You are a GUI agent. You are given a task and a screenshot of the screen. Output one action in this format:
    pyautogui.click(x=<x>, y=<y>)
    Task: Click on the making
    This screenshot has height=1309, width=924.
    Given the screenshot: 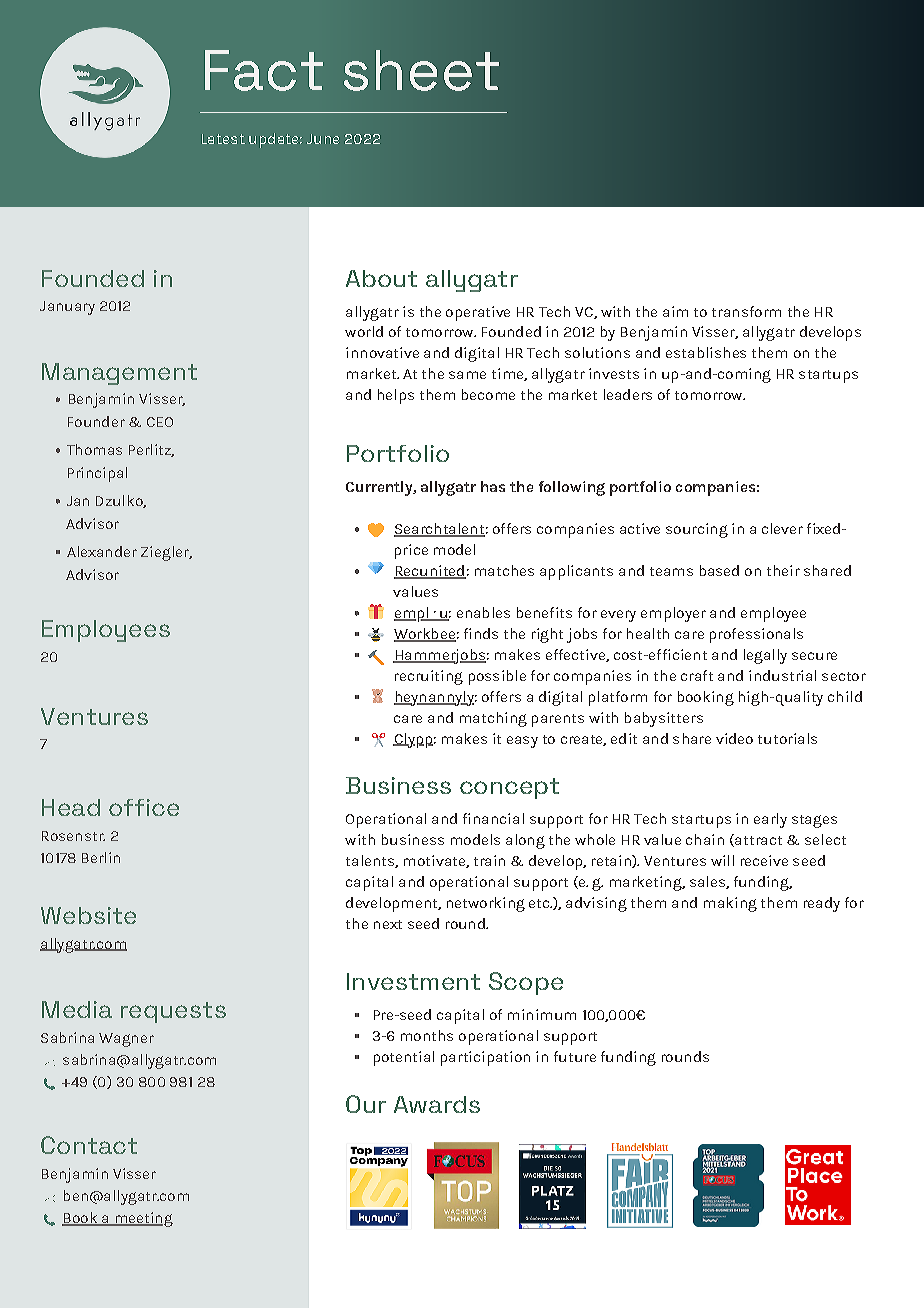 What is the action you would take?
    pyautogui.click(x=730, y=904)
